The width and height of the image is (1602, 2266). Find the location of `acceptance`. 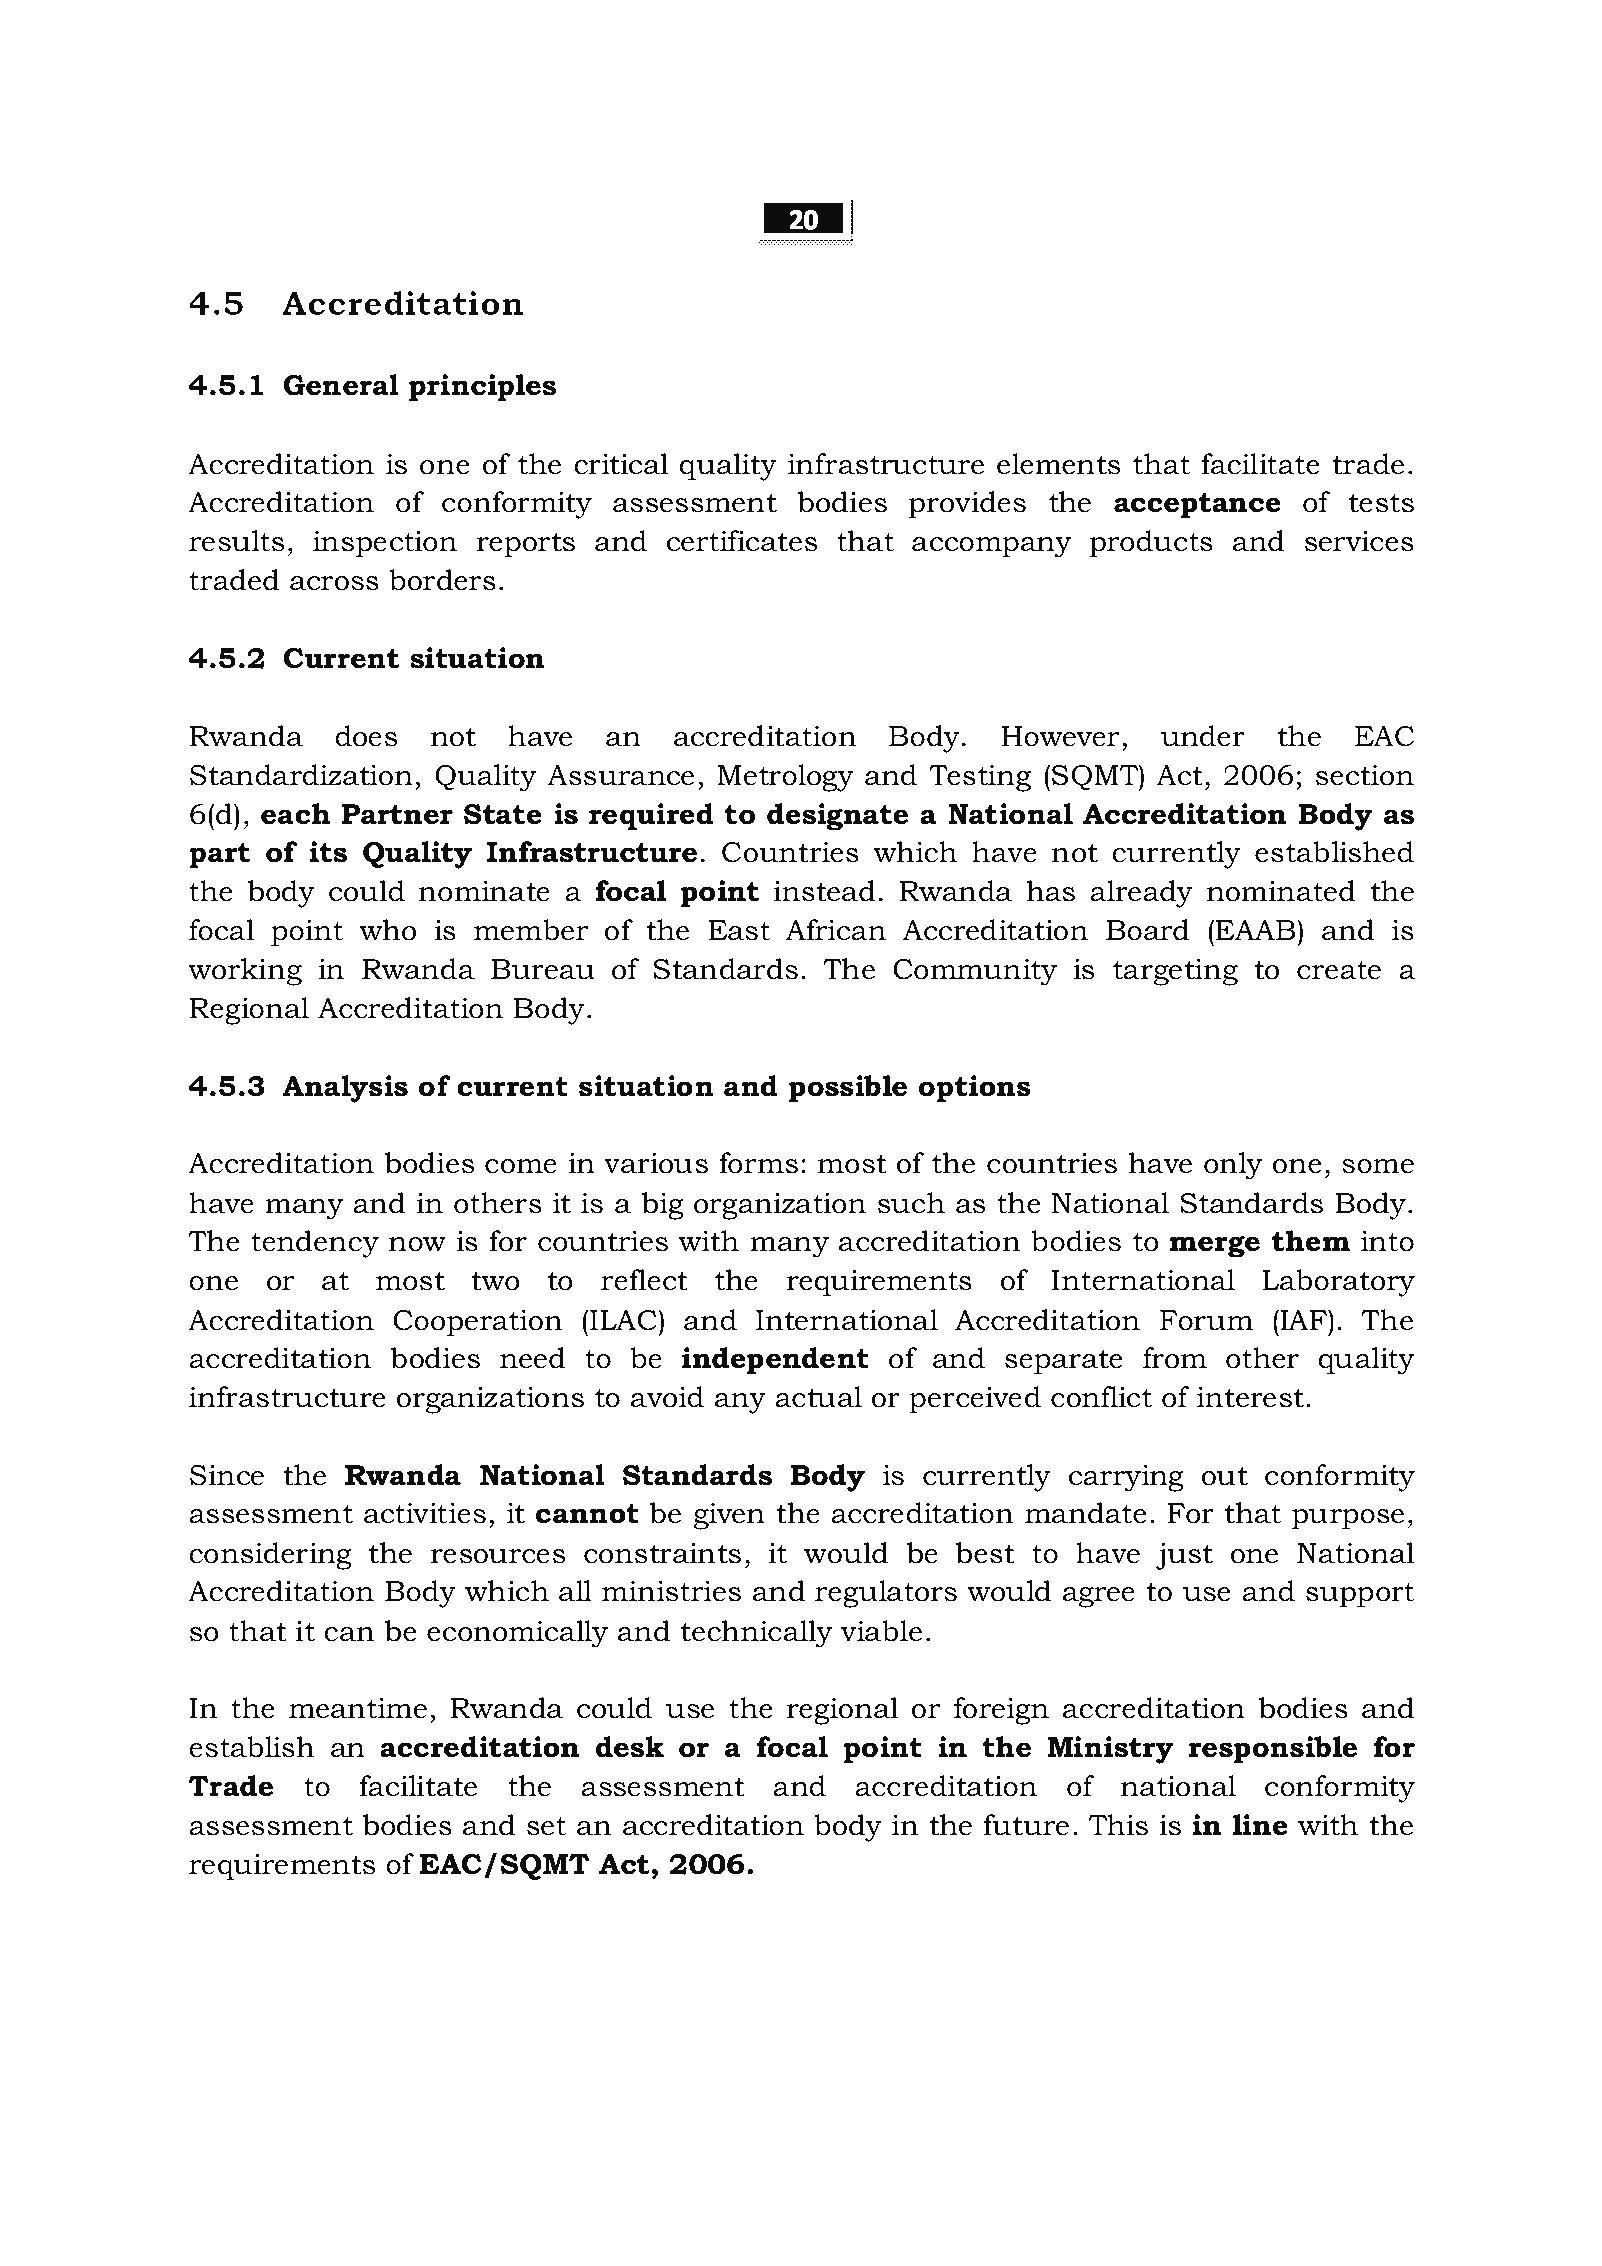

acceptance is located at coordinates (1197, 506).
